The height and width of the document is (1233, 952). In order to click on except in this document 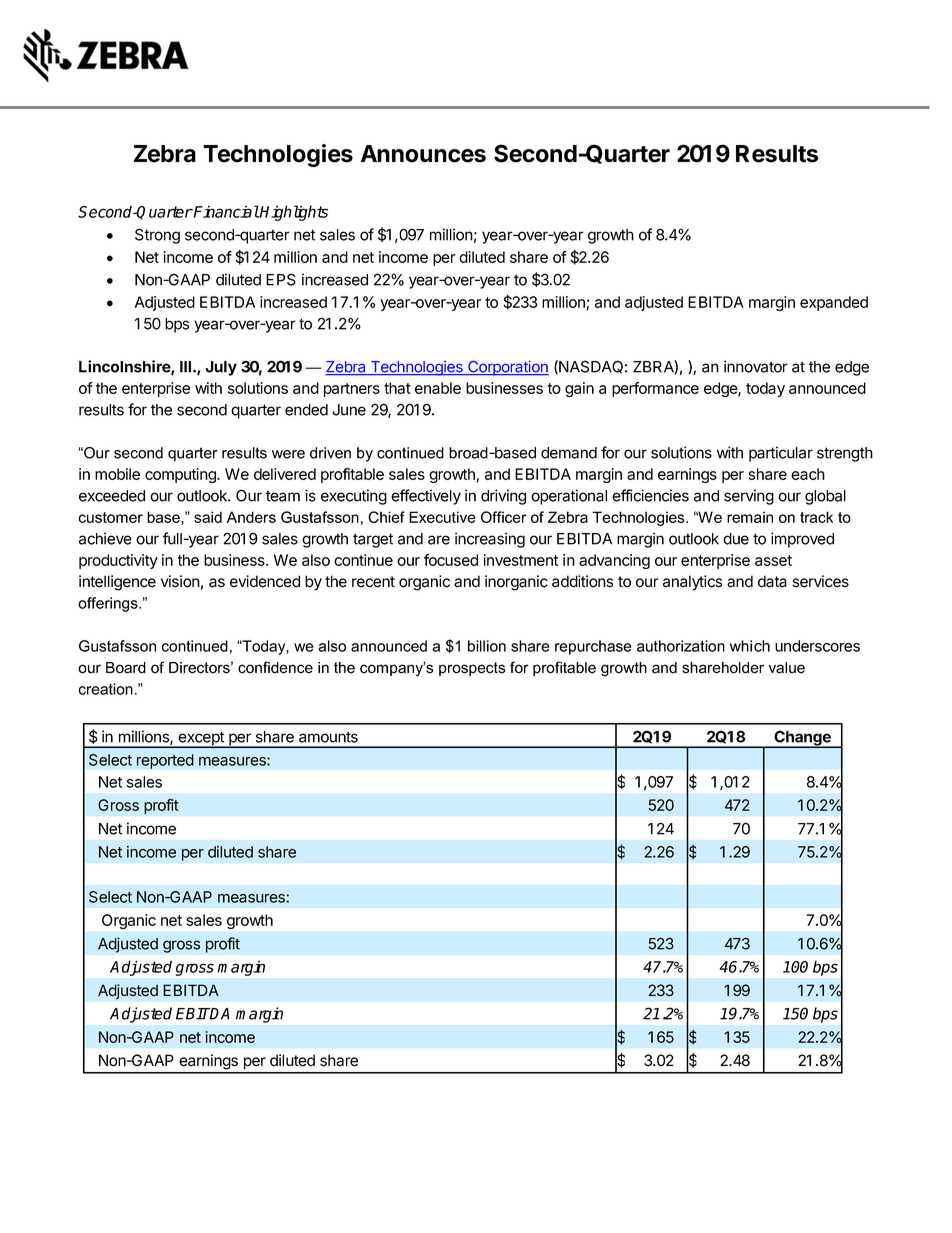, I will do `click(201, 739)`.
